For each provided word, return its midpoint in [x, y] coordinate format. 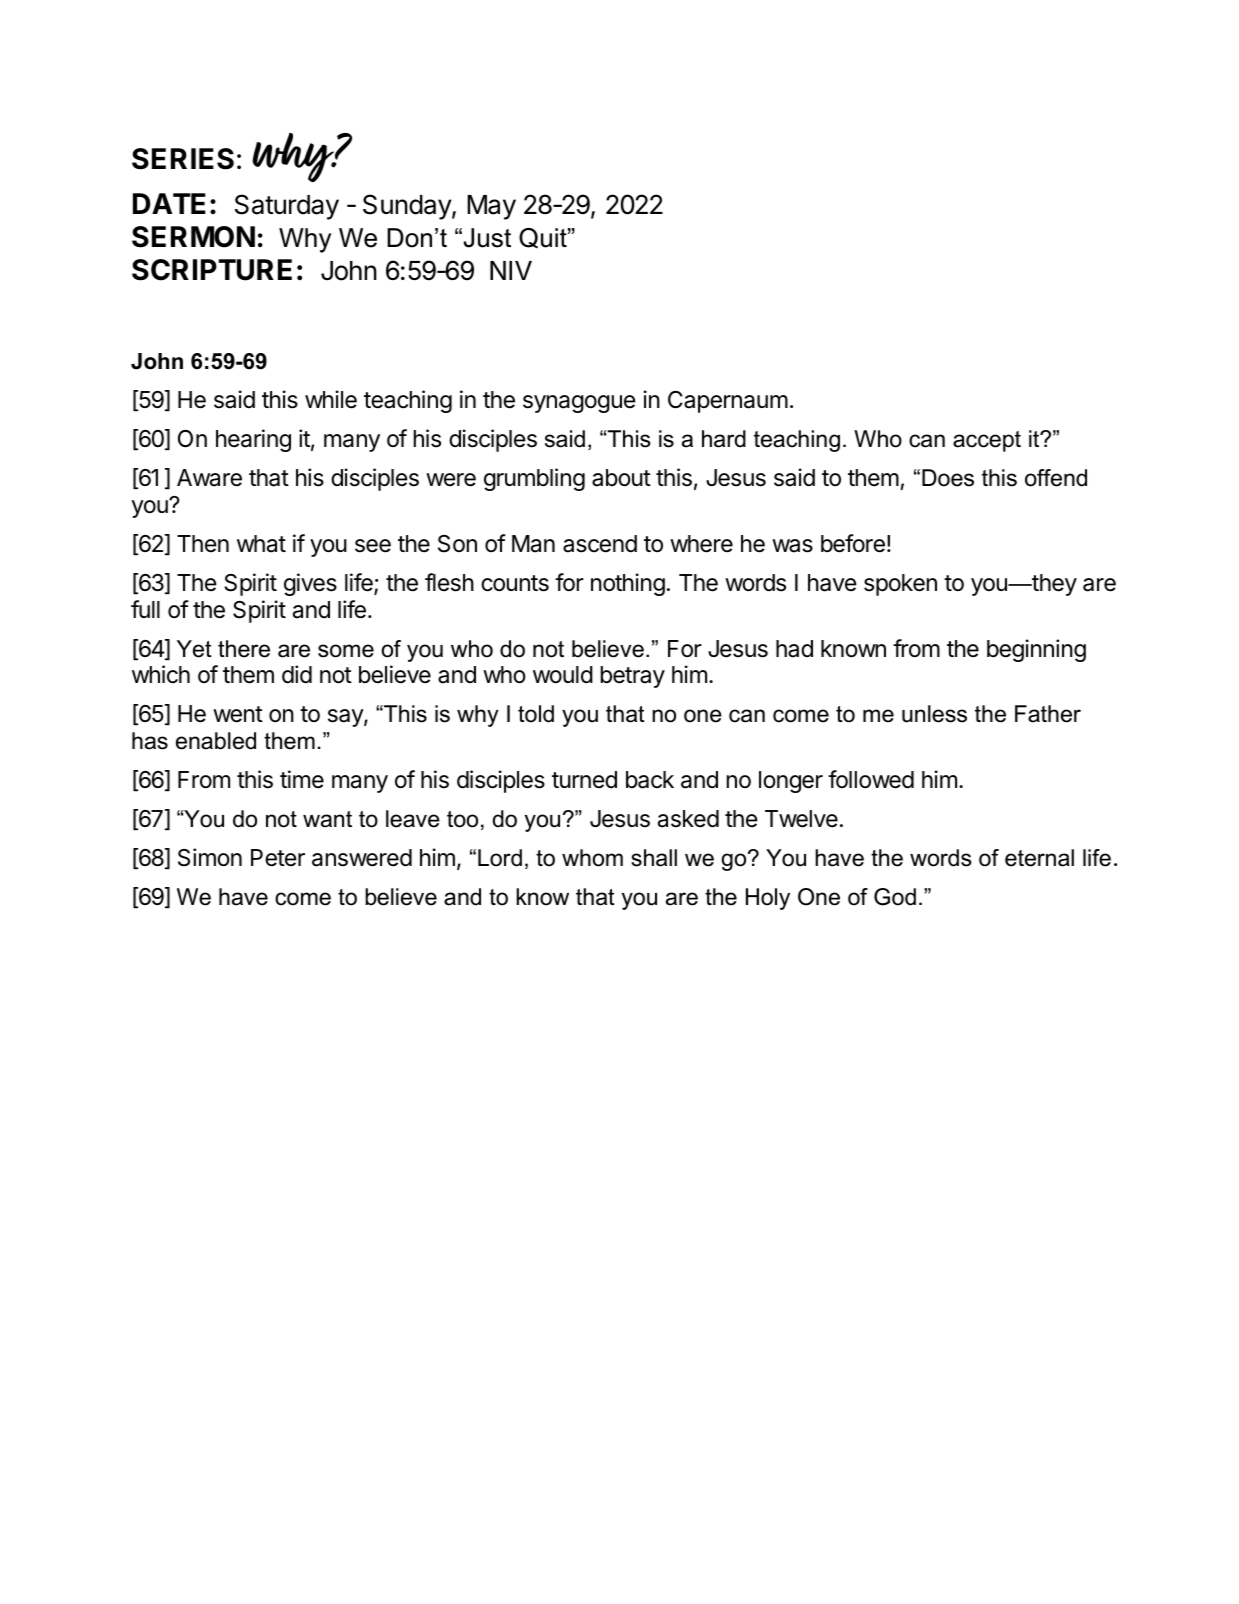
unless [934, 714]
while [331, 399]
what [261, 544]
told [536, 714]
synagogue [579, 404]
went [238, 714]
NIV [511, 270]
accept [987, 441]
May [491, 207]
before [853, 543]
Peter [278, 858]
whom [592, 858]
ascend [600, 544]
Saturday [287, 207]
